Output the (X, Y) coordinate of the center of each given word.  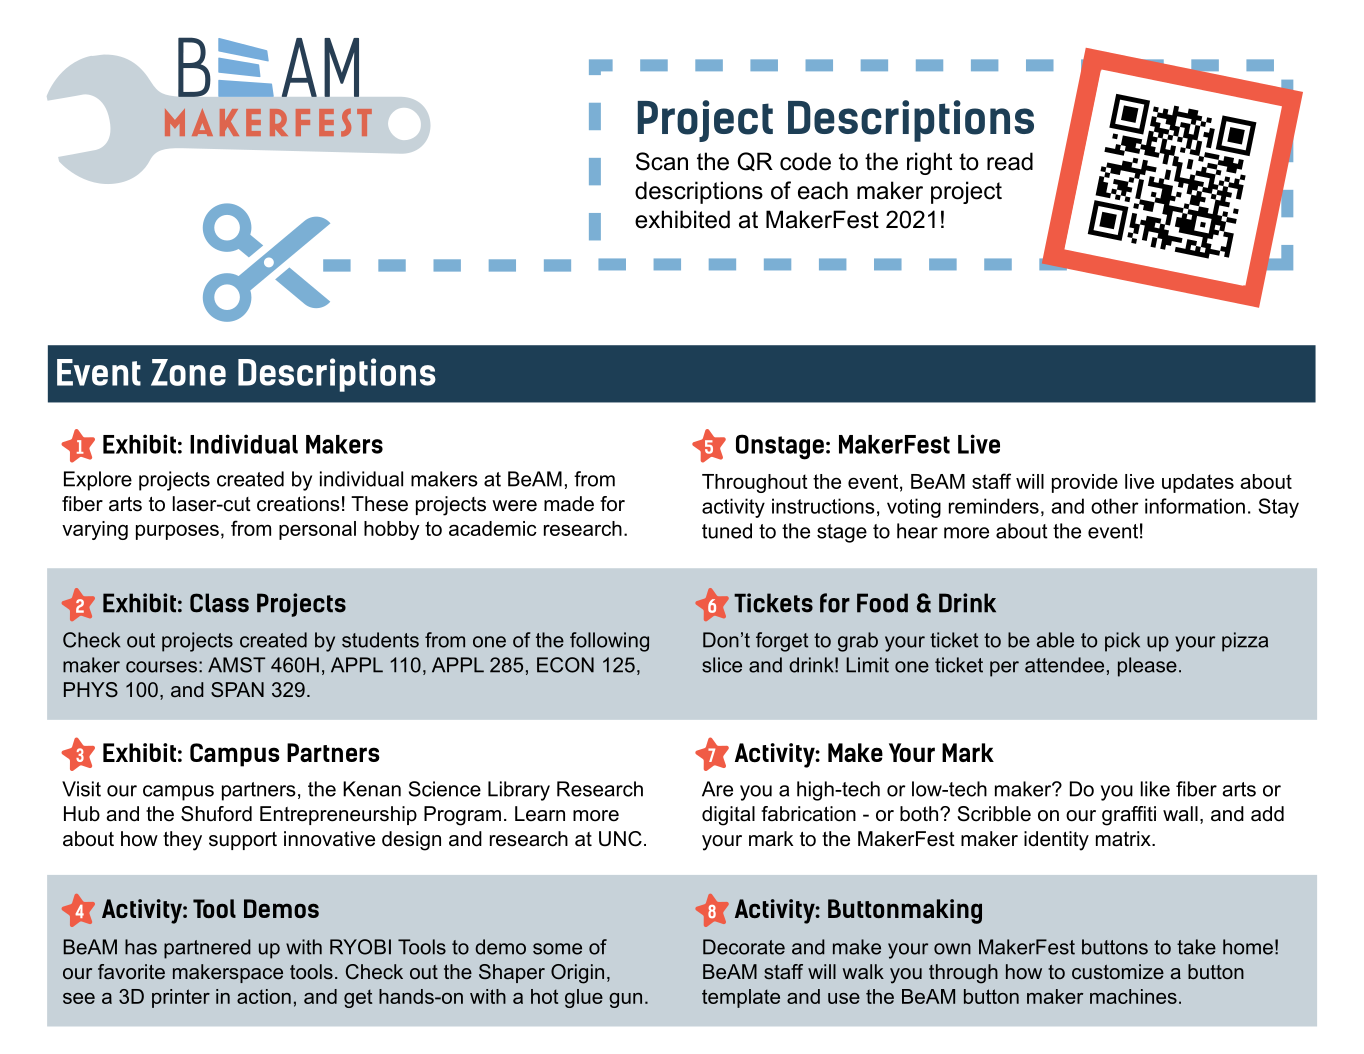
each (823, 190)
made (569, 504)
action (264, 996)
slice (722, 665)
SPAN (237, 689)
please (1147, 667)
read (1010, 161)
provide (1085, 483)
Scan (662, 161)
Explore (98, 481)
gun (625, 1000)
